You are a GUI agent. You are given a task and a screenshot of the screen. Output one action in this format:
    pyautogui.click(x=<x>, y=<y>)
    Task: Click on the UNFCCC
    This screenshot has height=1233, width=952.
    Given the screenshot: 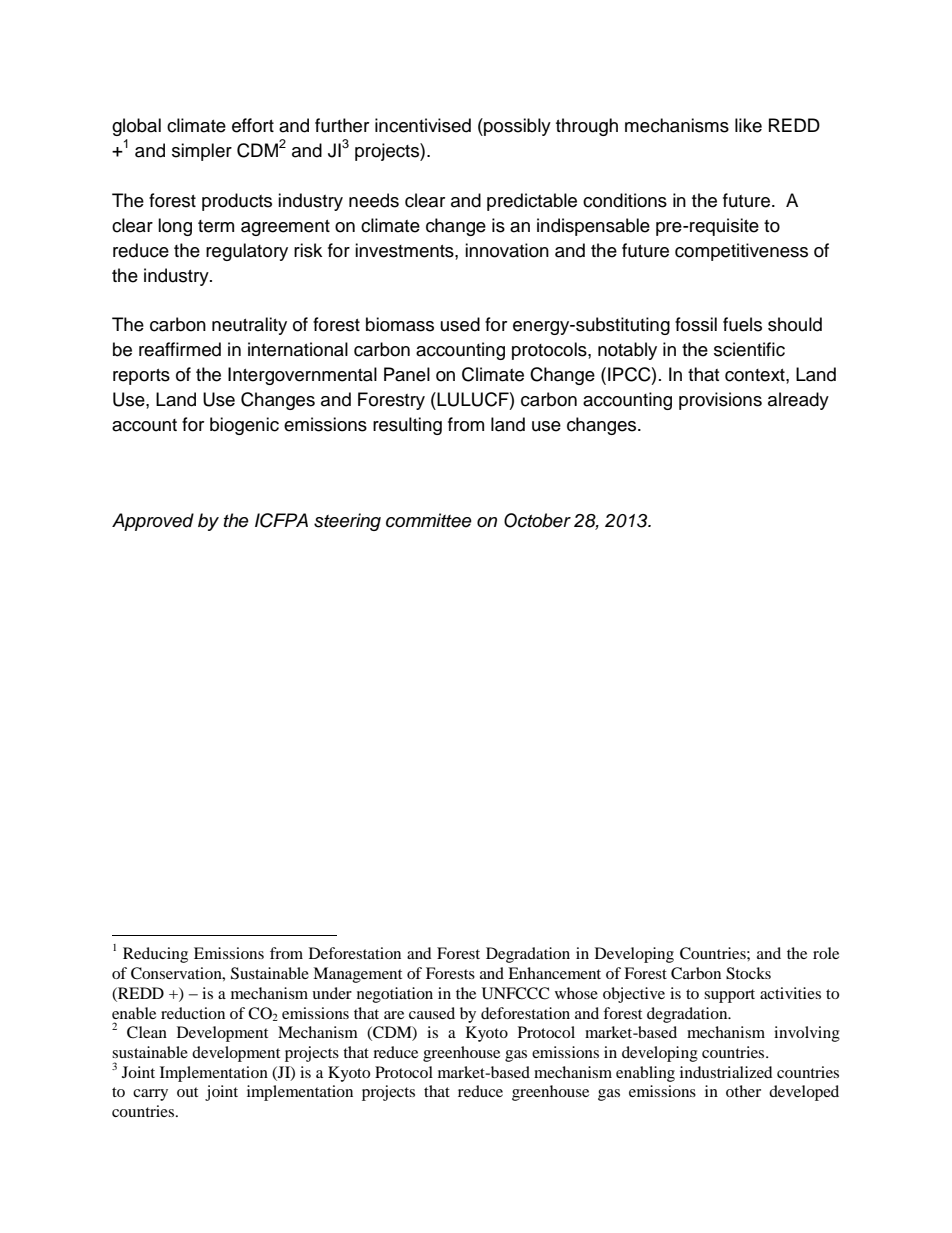 What is the action you would take?
    pyautogui.click(x=515, y=993)
